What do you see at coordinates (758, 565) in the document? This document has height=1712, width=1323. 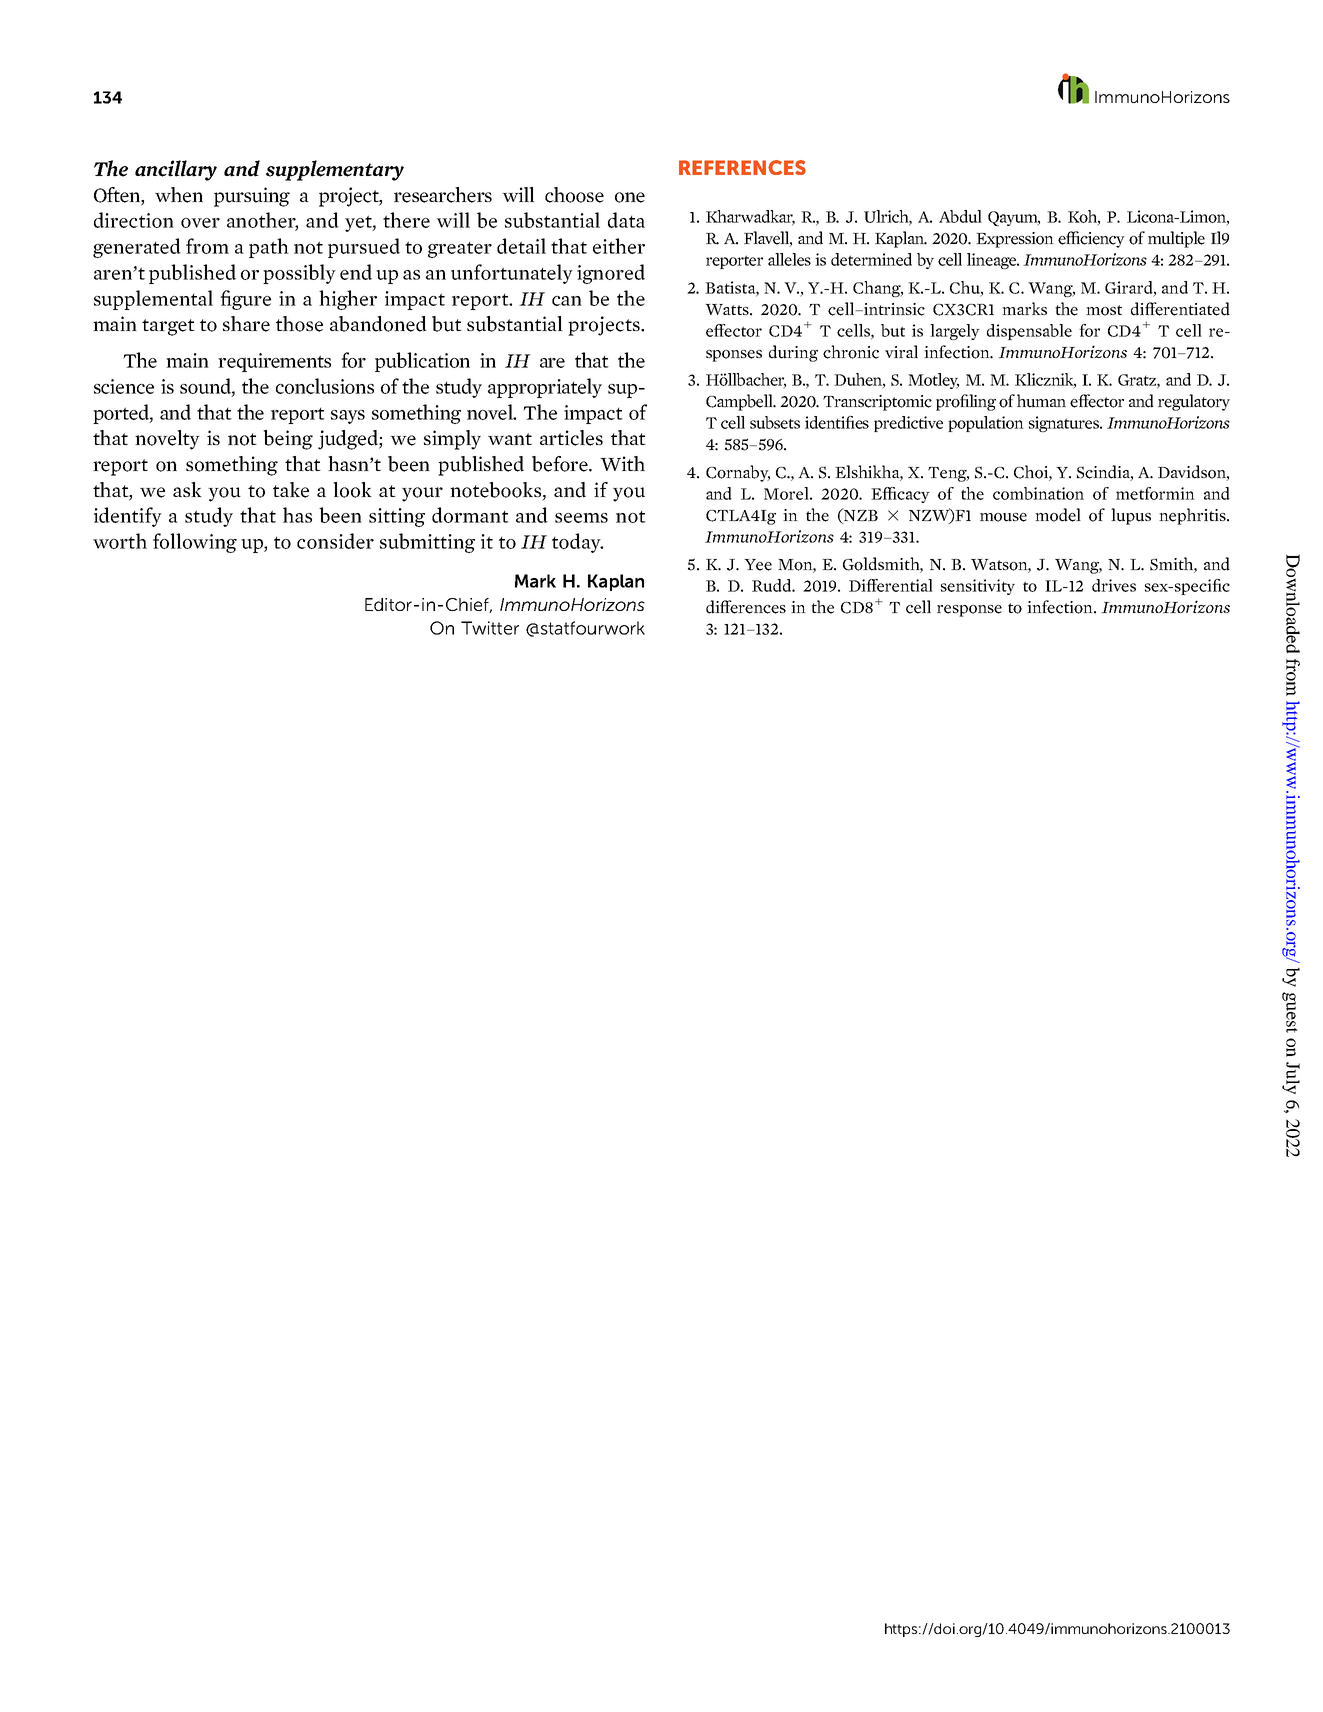 I see `Yee` at bounding box center [758, 565].
